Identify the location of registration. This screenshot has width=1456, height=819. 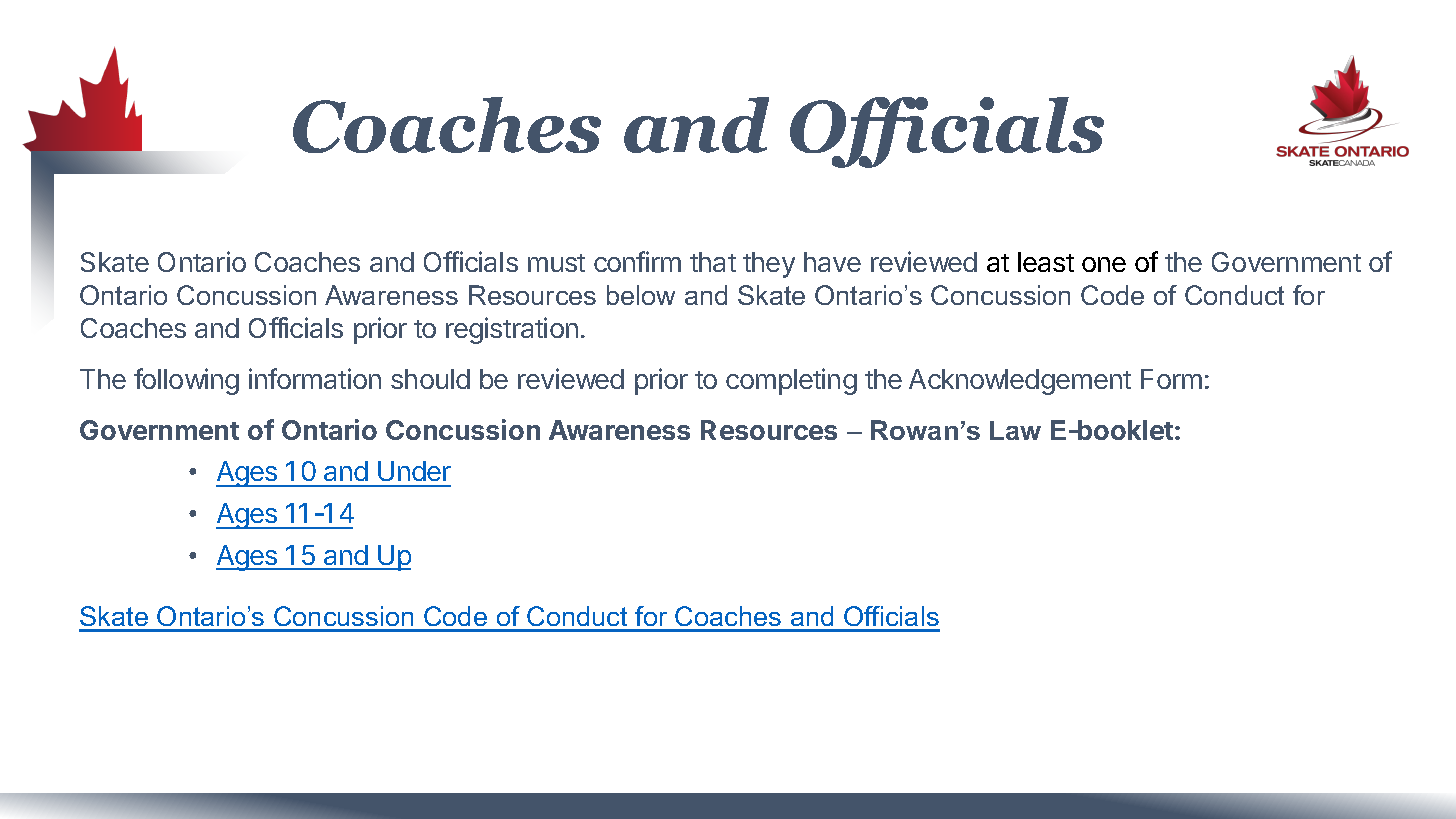
(512, 330).
